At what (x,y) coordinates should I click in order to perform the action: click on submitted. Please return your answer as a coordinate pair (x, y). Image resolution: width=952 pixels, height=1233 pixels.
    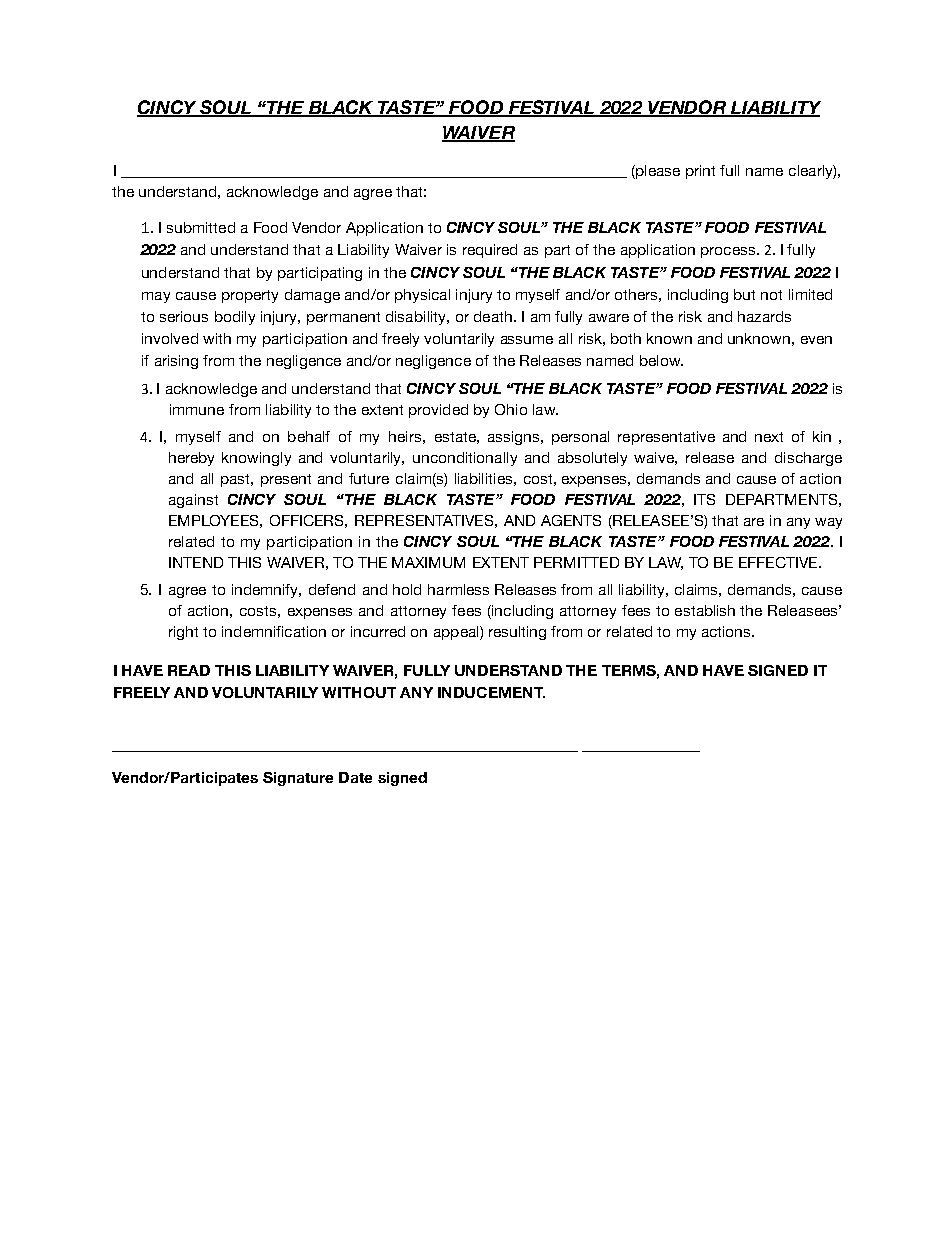
    Looking at the image, I should click on (201, 227).
